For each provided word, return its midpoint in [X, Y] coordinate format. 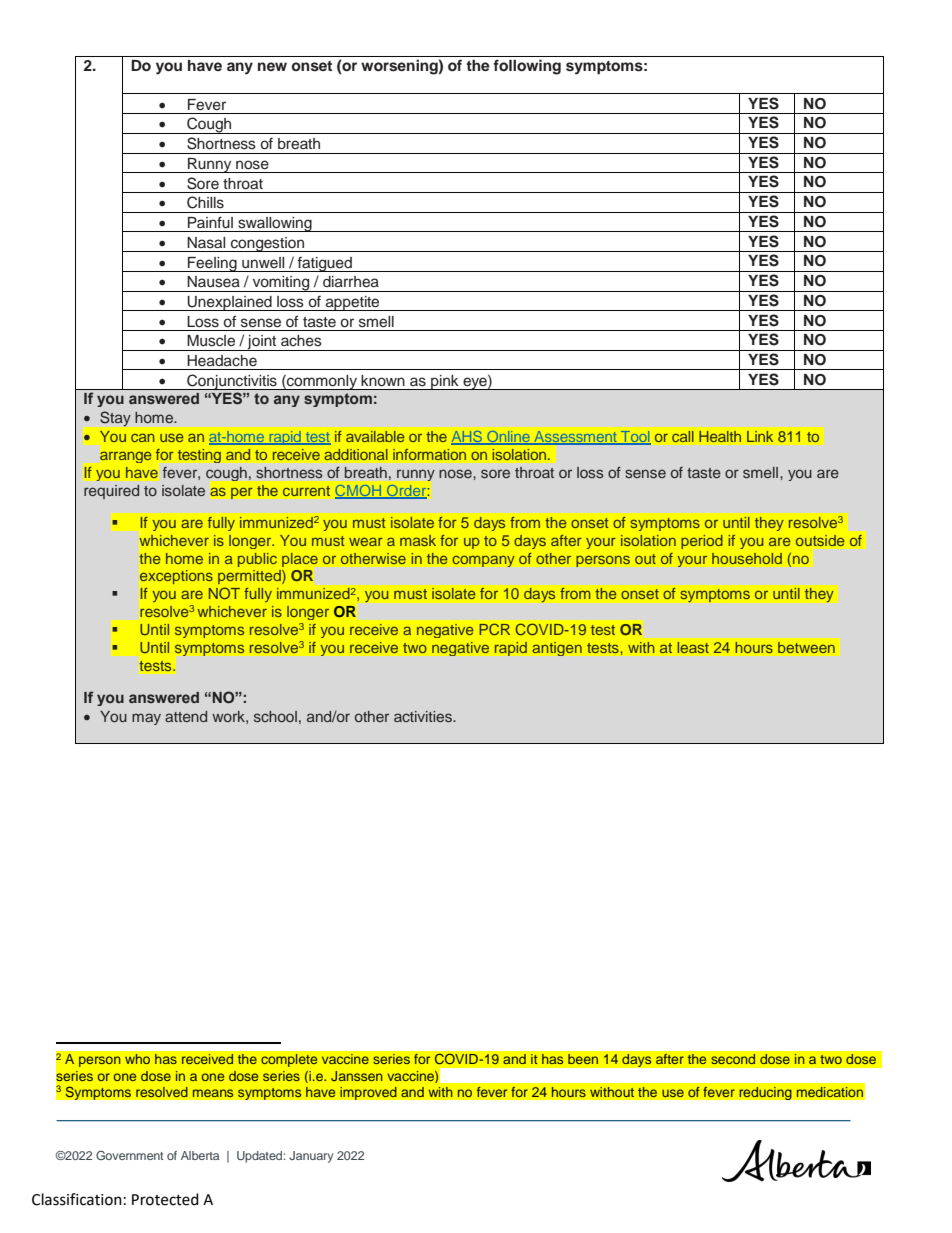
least [693, 647]
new [272, 66]
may [146, 719]
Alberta [200, 1155]
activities [424, 716]
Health [720, 436]
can [142, 437]
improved [368, 1093]
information [429, 454]
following [527, 67]
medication [830, 1092]
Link [760, 436]
